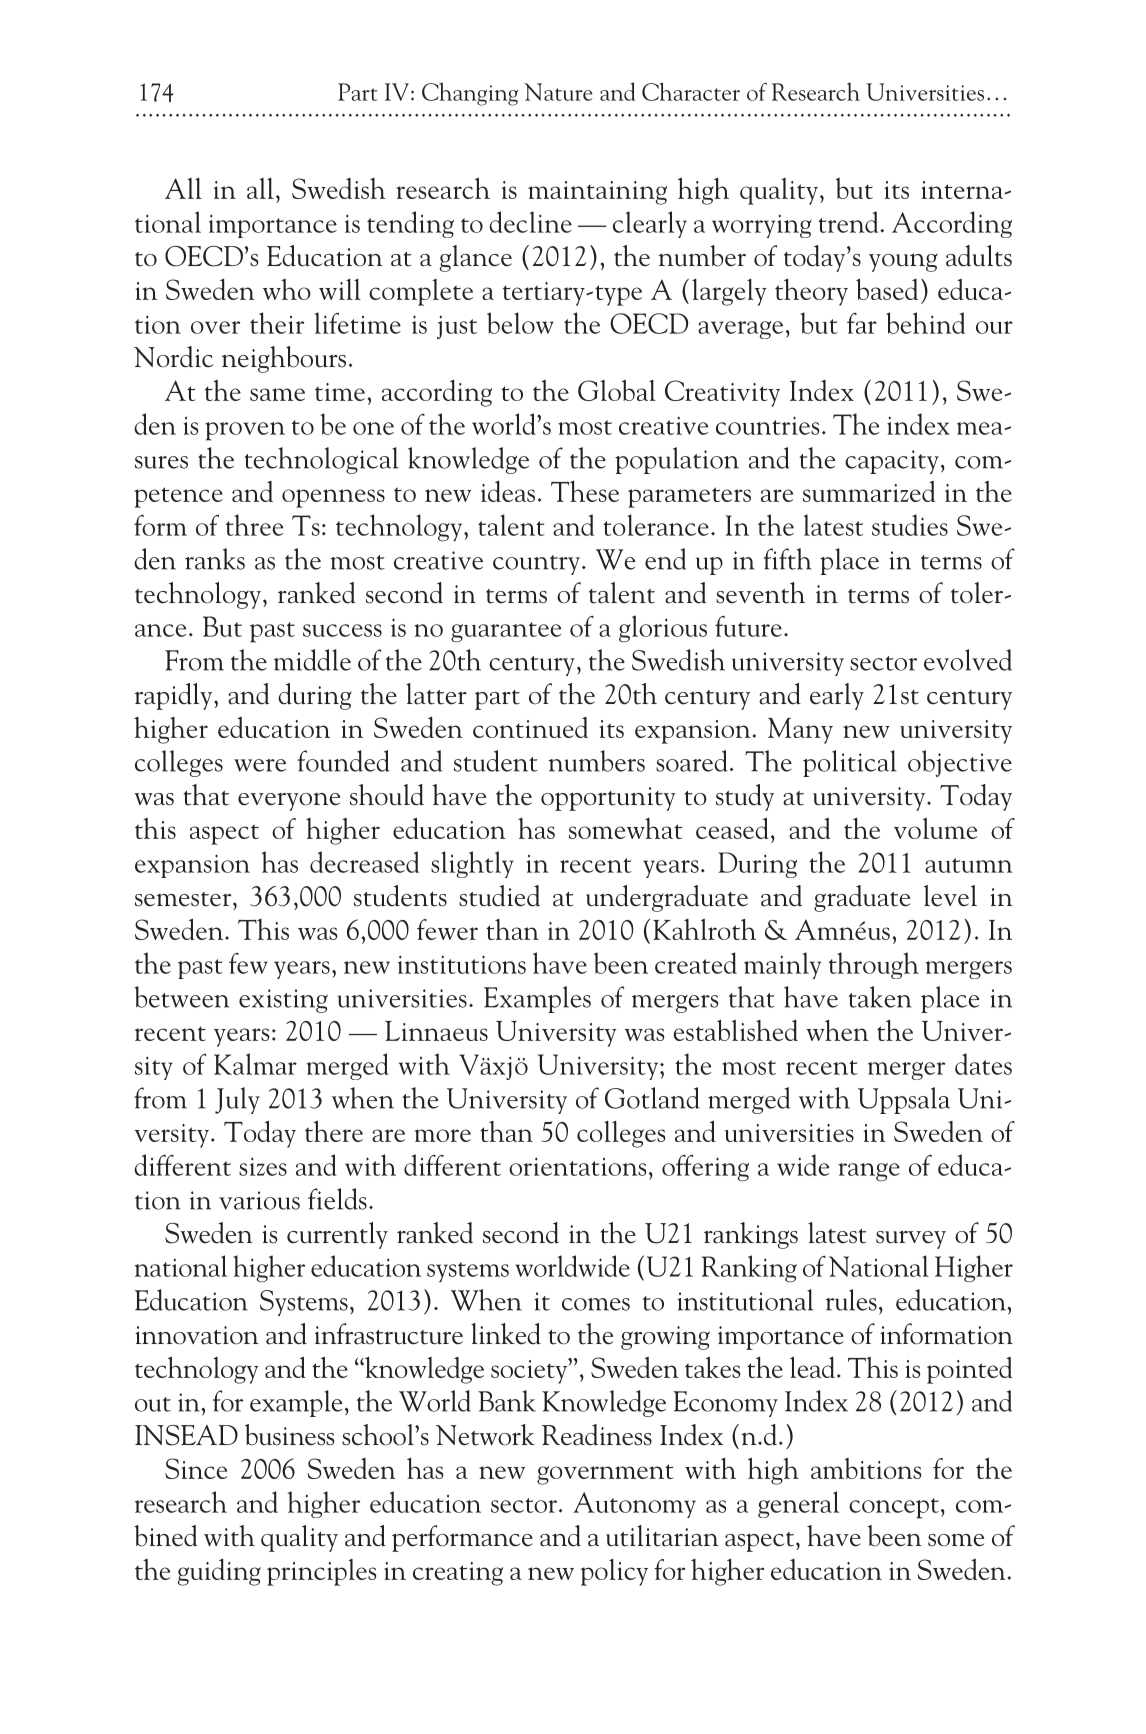 The width and height of the screenshot is (1146, 1734). I want to click on who, so click(287, 289).
